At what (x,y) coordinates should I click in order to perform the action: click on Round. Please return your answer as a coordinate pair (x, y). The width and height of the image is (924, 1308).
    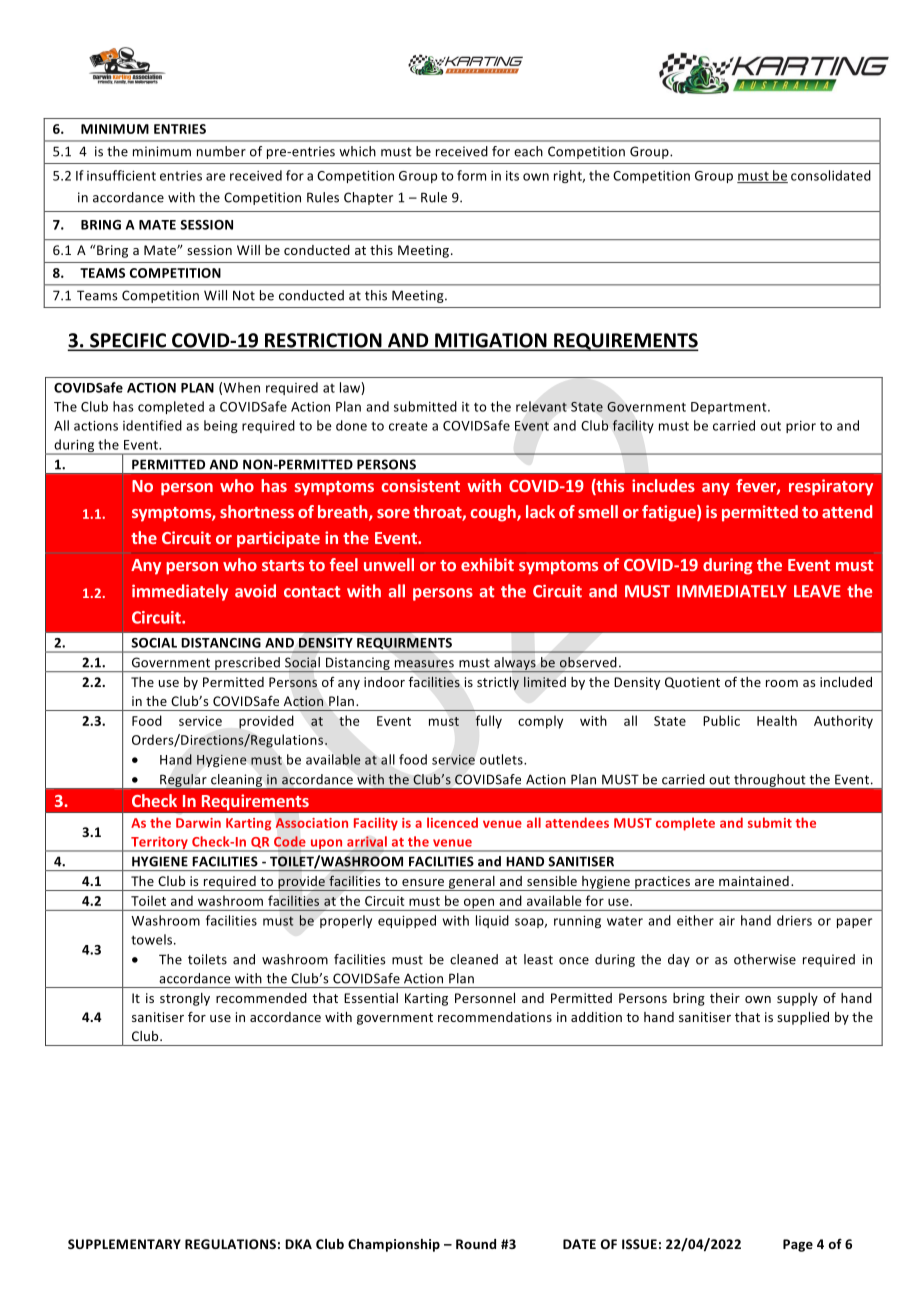
    Looking at the image, I should click on (476, 1244).
